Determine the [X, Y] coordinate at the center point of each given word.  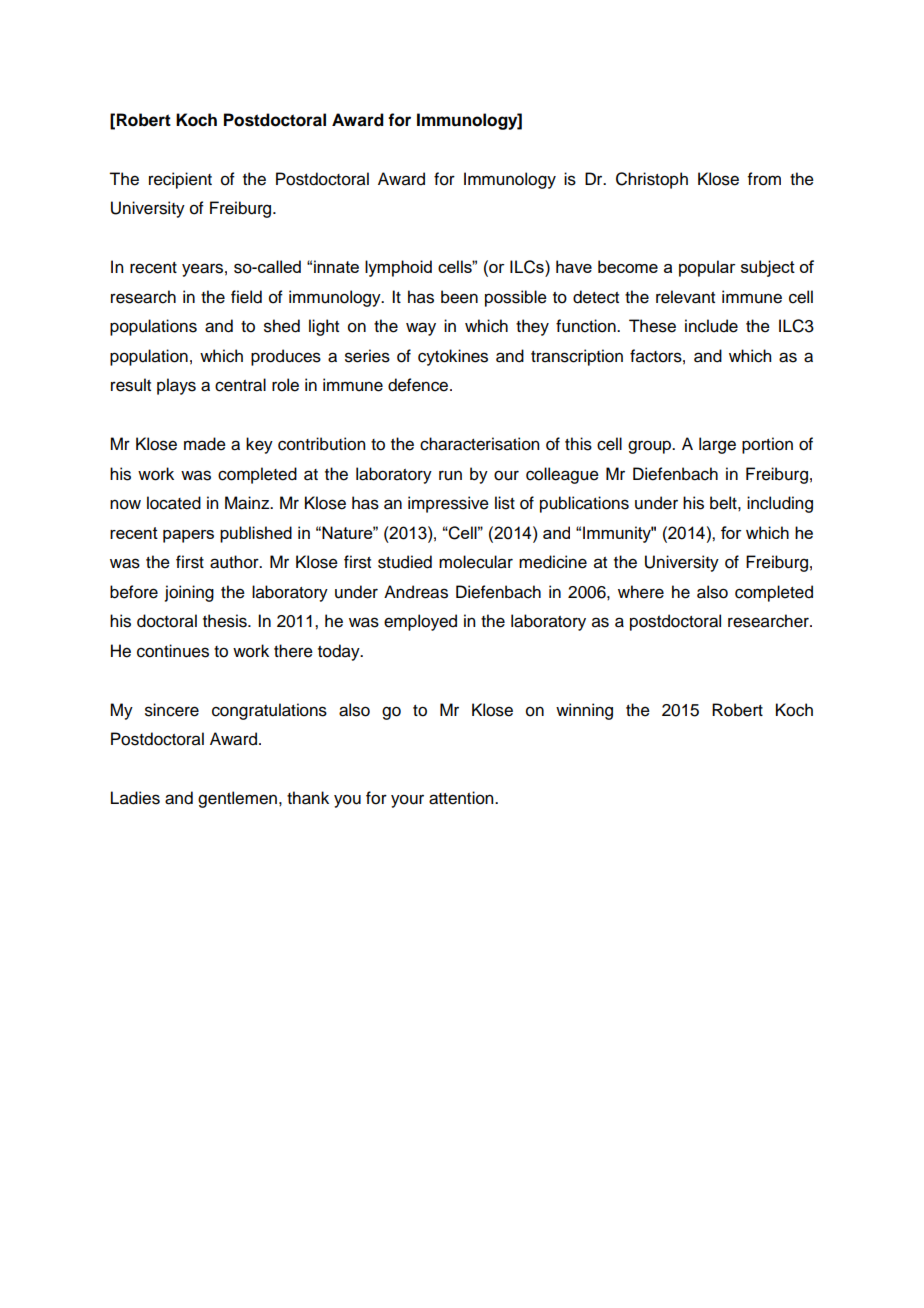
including [780, 504]
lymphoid [398, 268]
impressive [448, 504]
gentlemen [237, 799]
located [174, 503]
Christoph [652, 180]
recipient [180, 180]
